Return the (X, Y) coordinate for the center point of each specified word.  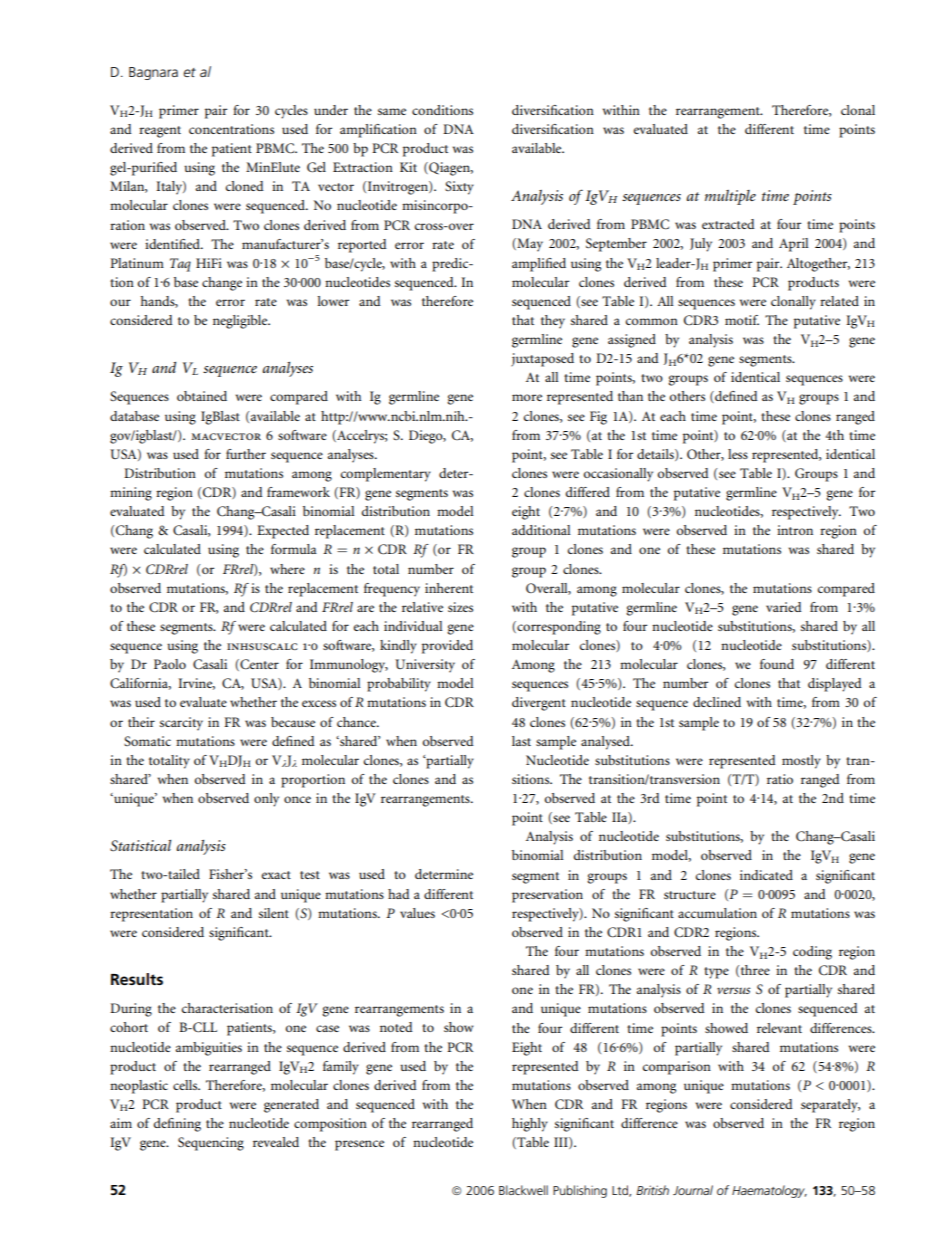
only (266, 800)
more (527, 397)
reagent (160, 132)
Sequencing (211, 1144)
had (399, 894)
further (246, 454)
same (392, 111)
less (738, 454)
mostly (801, 762)
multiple (730, 197)
